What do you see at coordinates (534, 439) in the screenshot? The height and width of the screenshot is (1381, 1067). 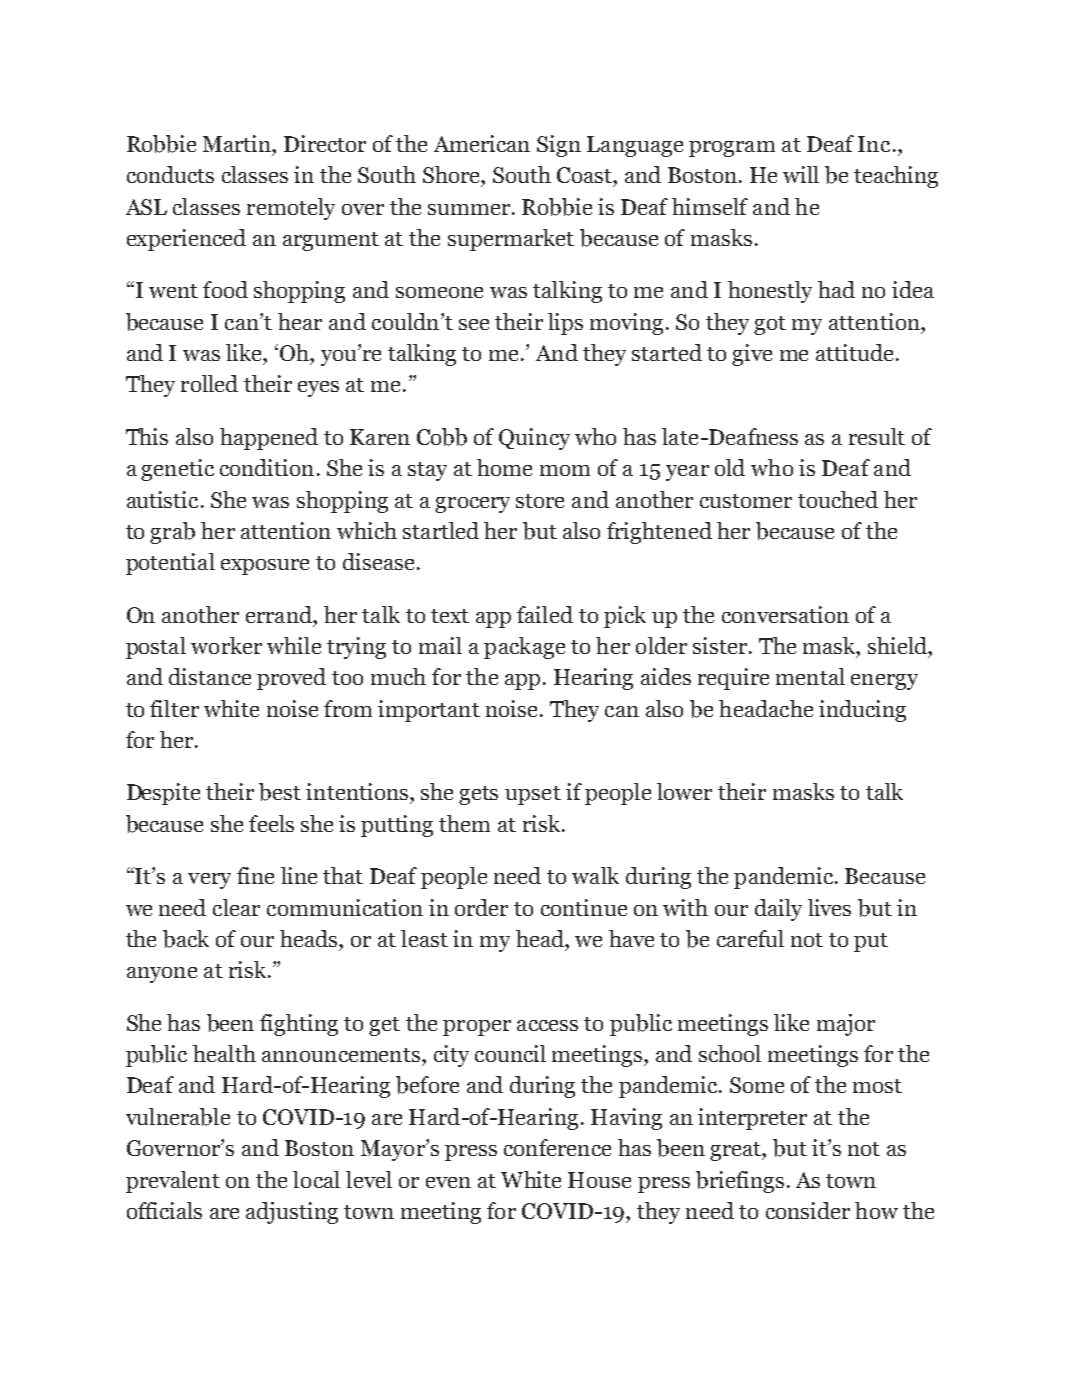 I see `Quincy` at bounding box center [534, 439].
